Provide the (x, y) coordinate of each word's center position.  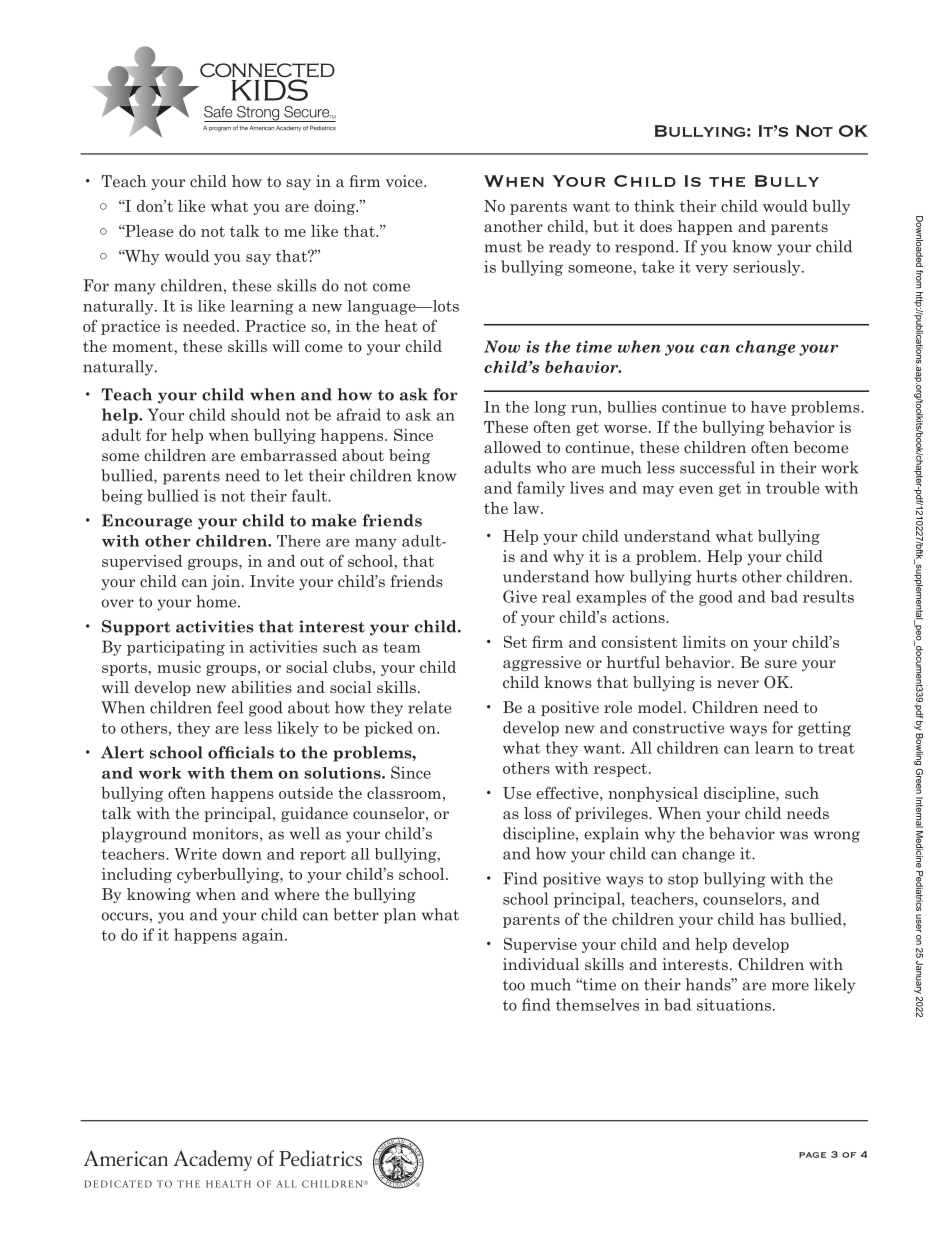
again (264, 936)
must (503, 247)
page (812, 1155)
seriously (768, 268)
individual (541, 964)
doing (335, 207)
